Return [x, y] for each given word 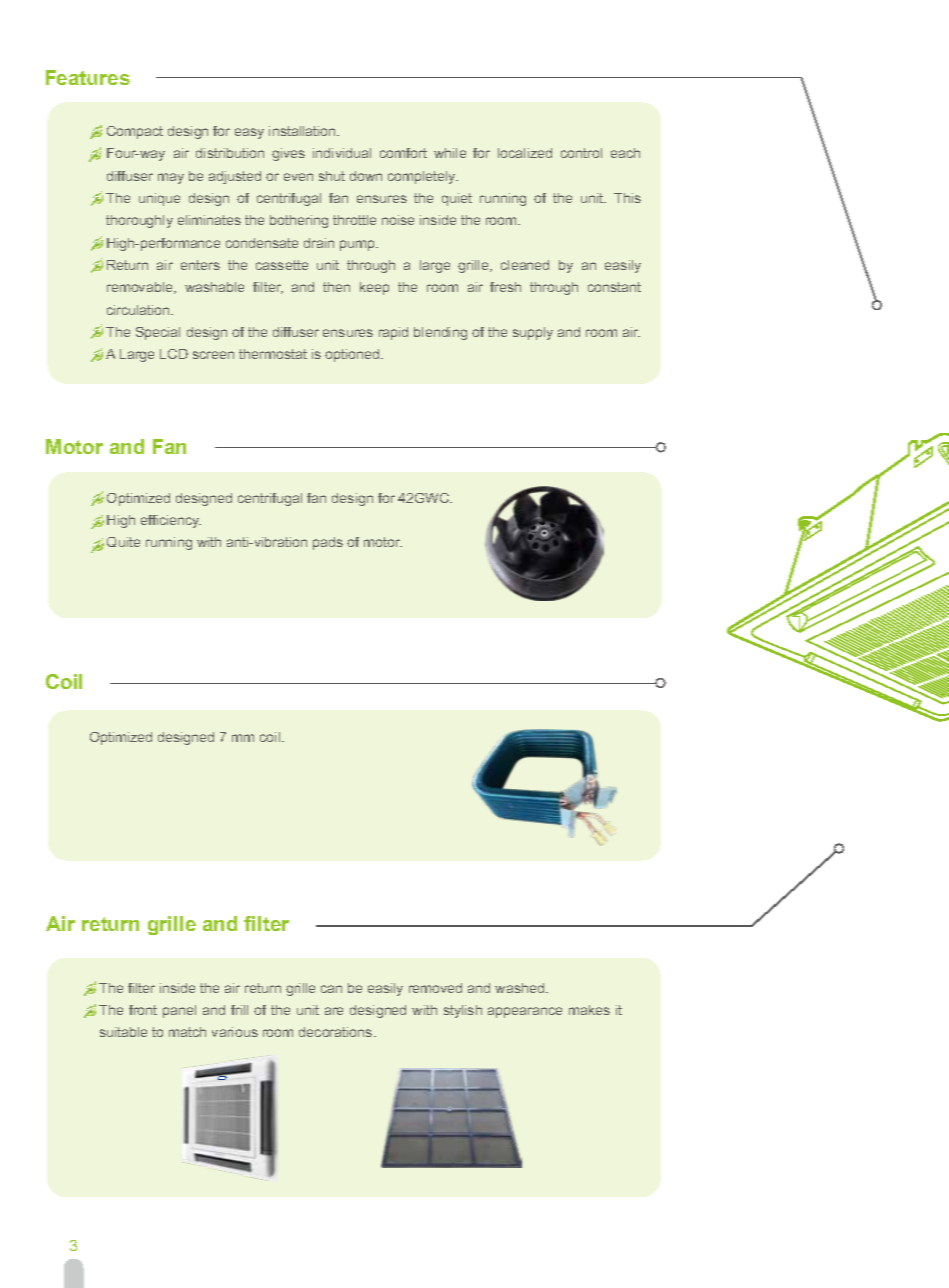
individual [342, 153]
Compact [135, 132]
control [581, 153]
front [143, 1010]
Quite [123, 542]
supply [533, 333]
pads [328, 543]
